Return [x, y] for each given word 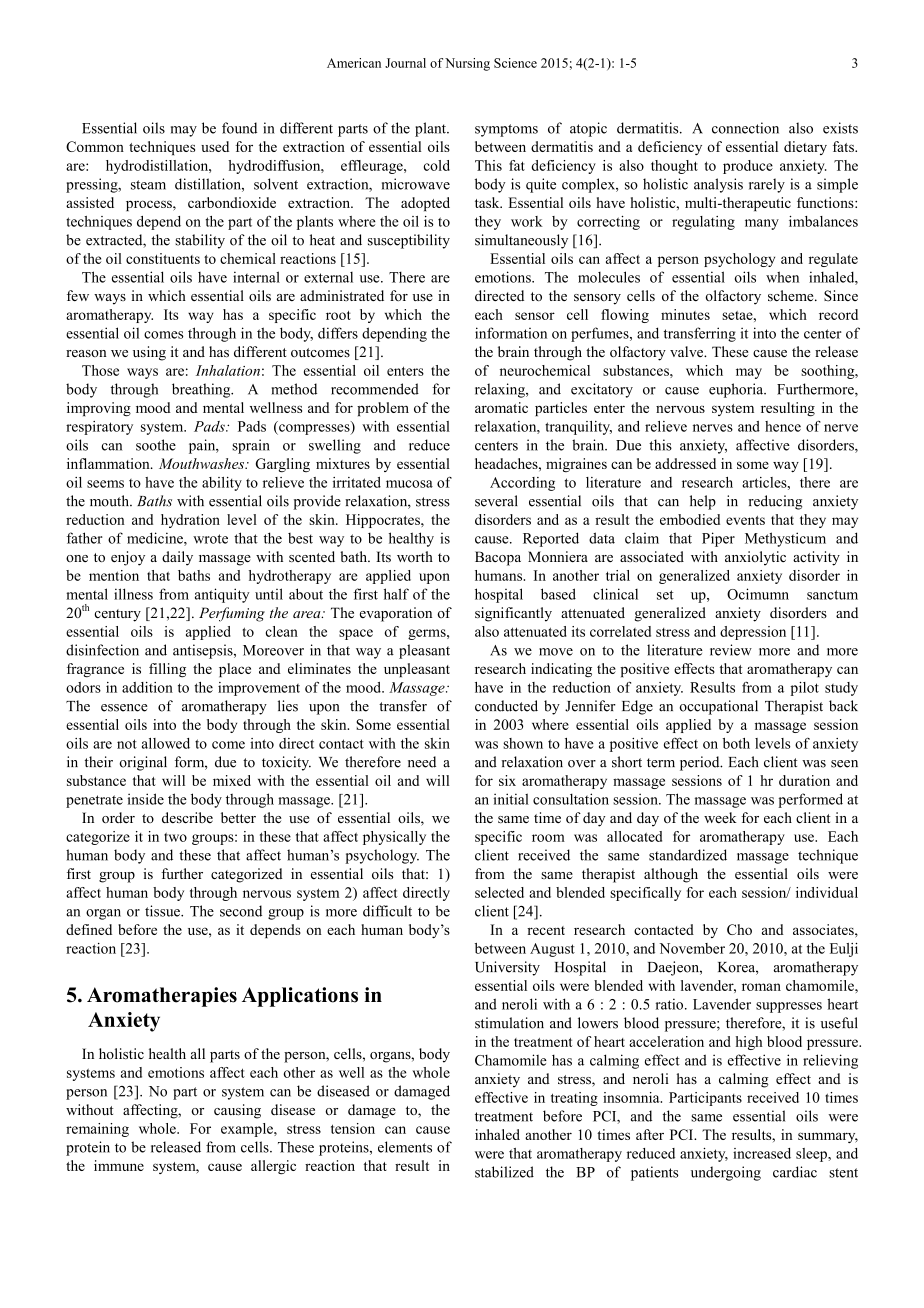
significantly [513, 614]
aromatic [501, 407]
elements [405, 1147]
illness [133, 594]
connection [745, 128]
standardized [688, 855]
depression [753, 633]
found [239, 128]
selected [499, 892]
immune [119, 1165]
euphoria [737, 390]
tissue [163, 911]
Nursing [467, 64]
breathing [202, 390]
